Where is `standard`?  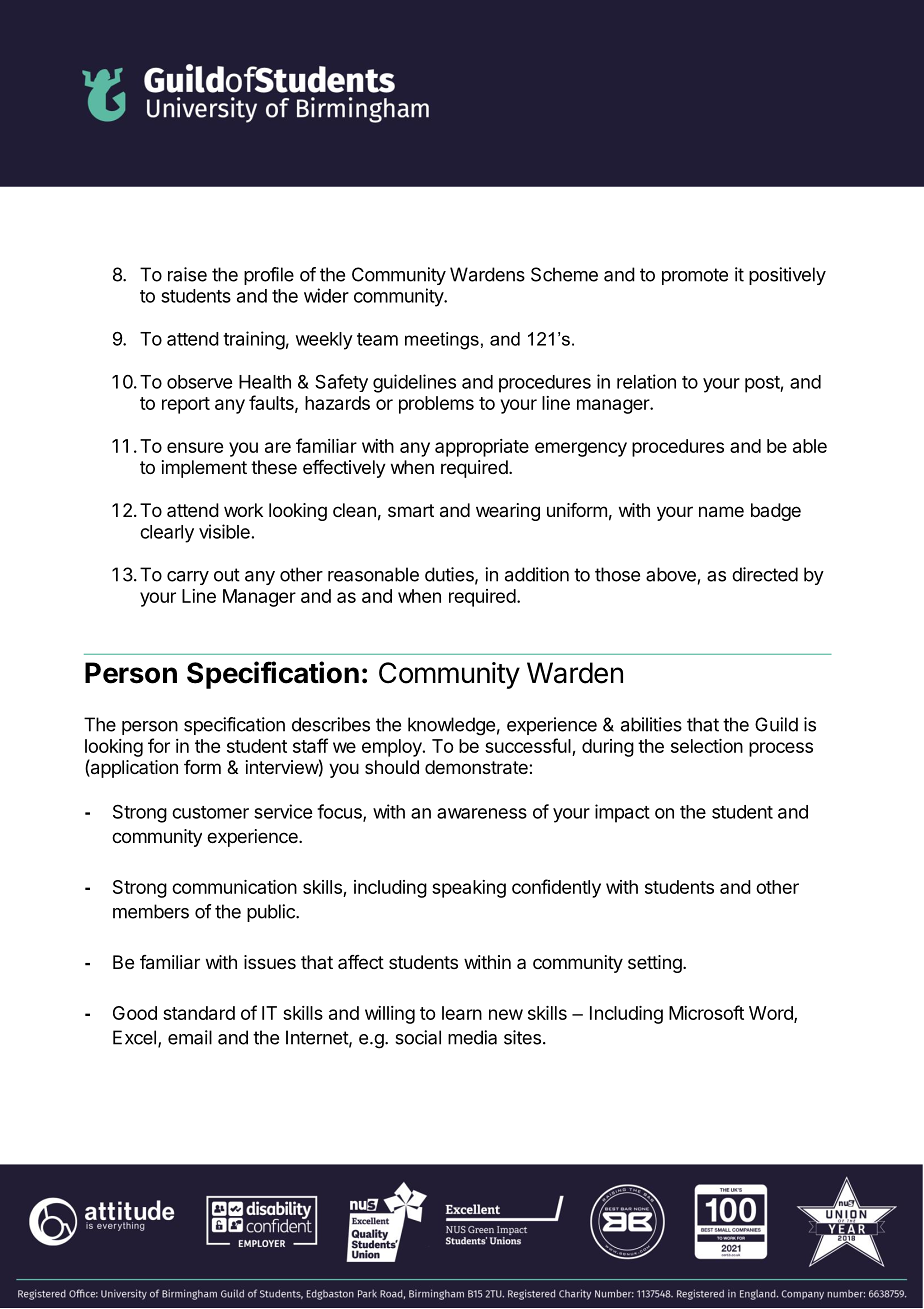
standard is located at coordinates (199, 1013).
